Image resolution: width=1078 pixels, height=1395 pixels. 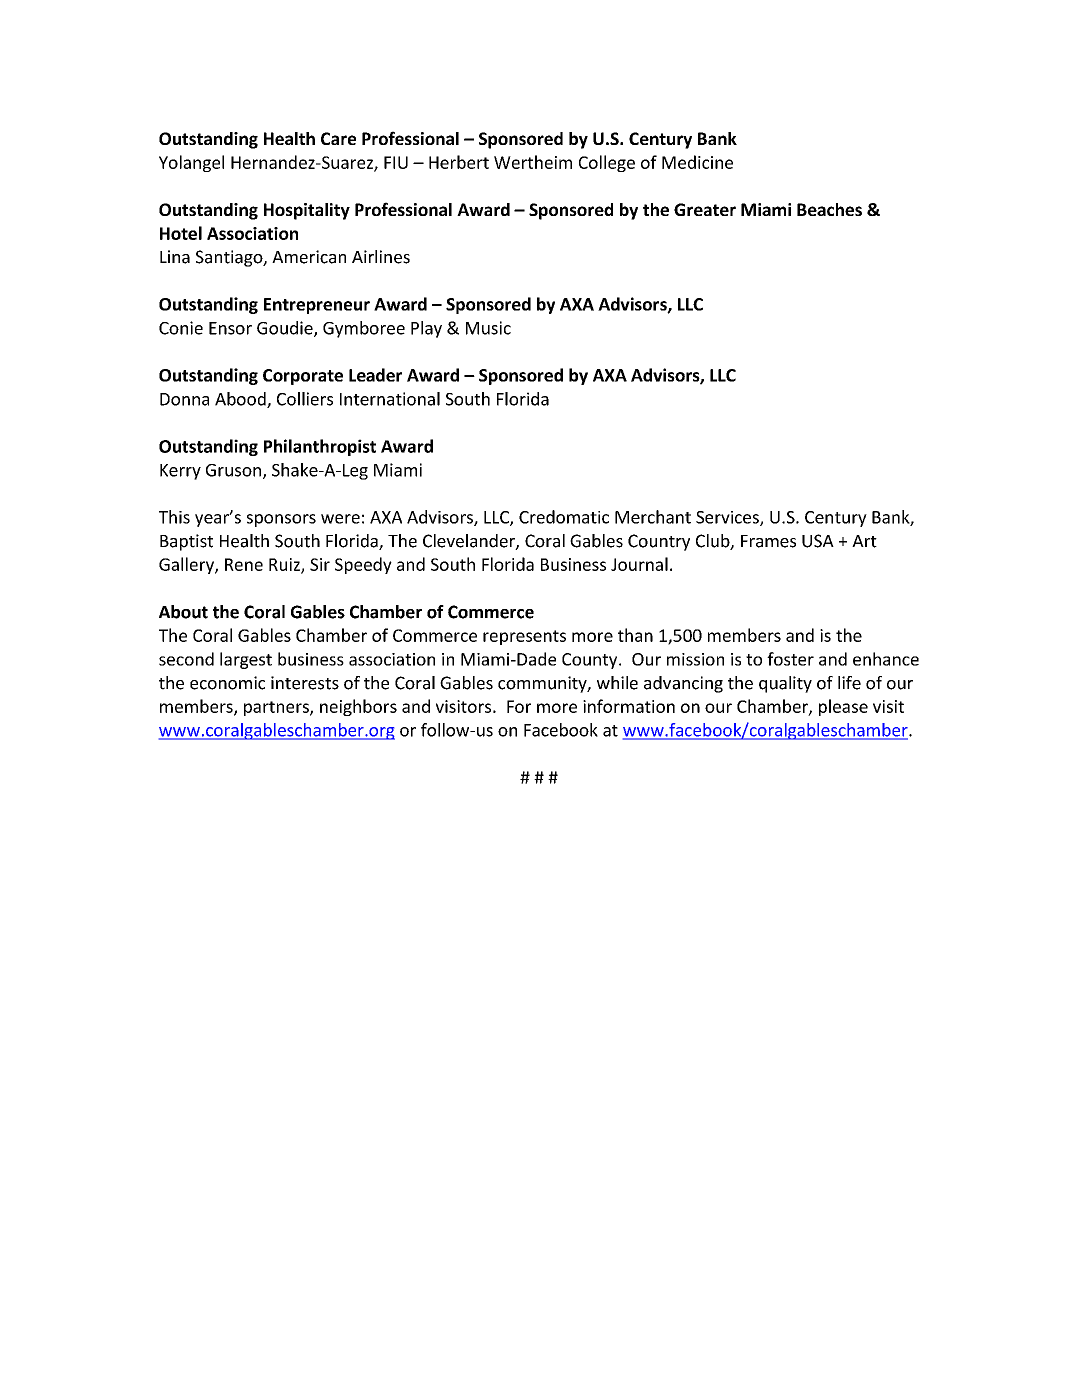 I want to click on Services, so click(x=728, y=518).
